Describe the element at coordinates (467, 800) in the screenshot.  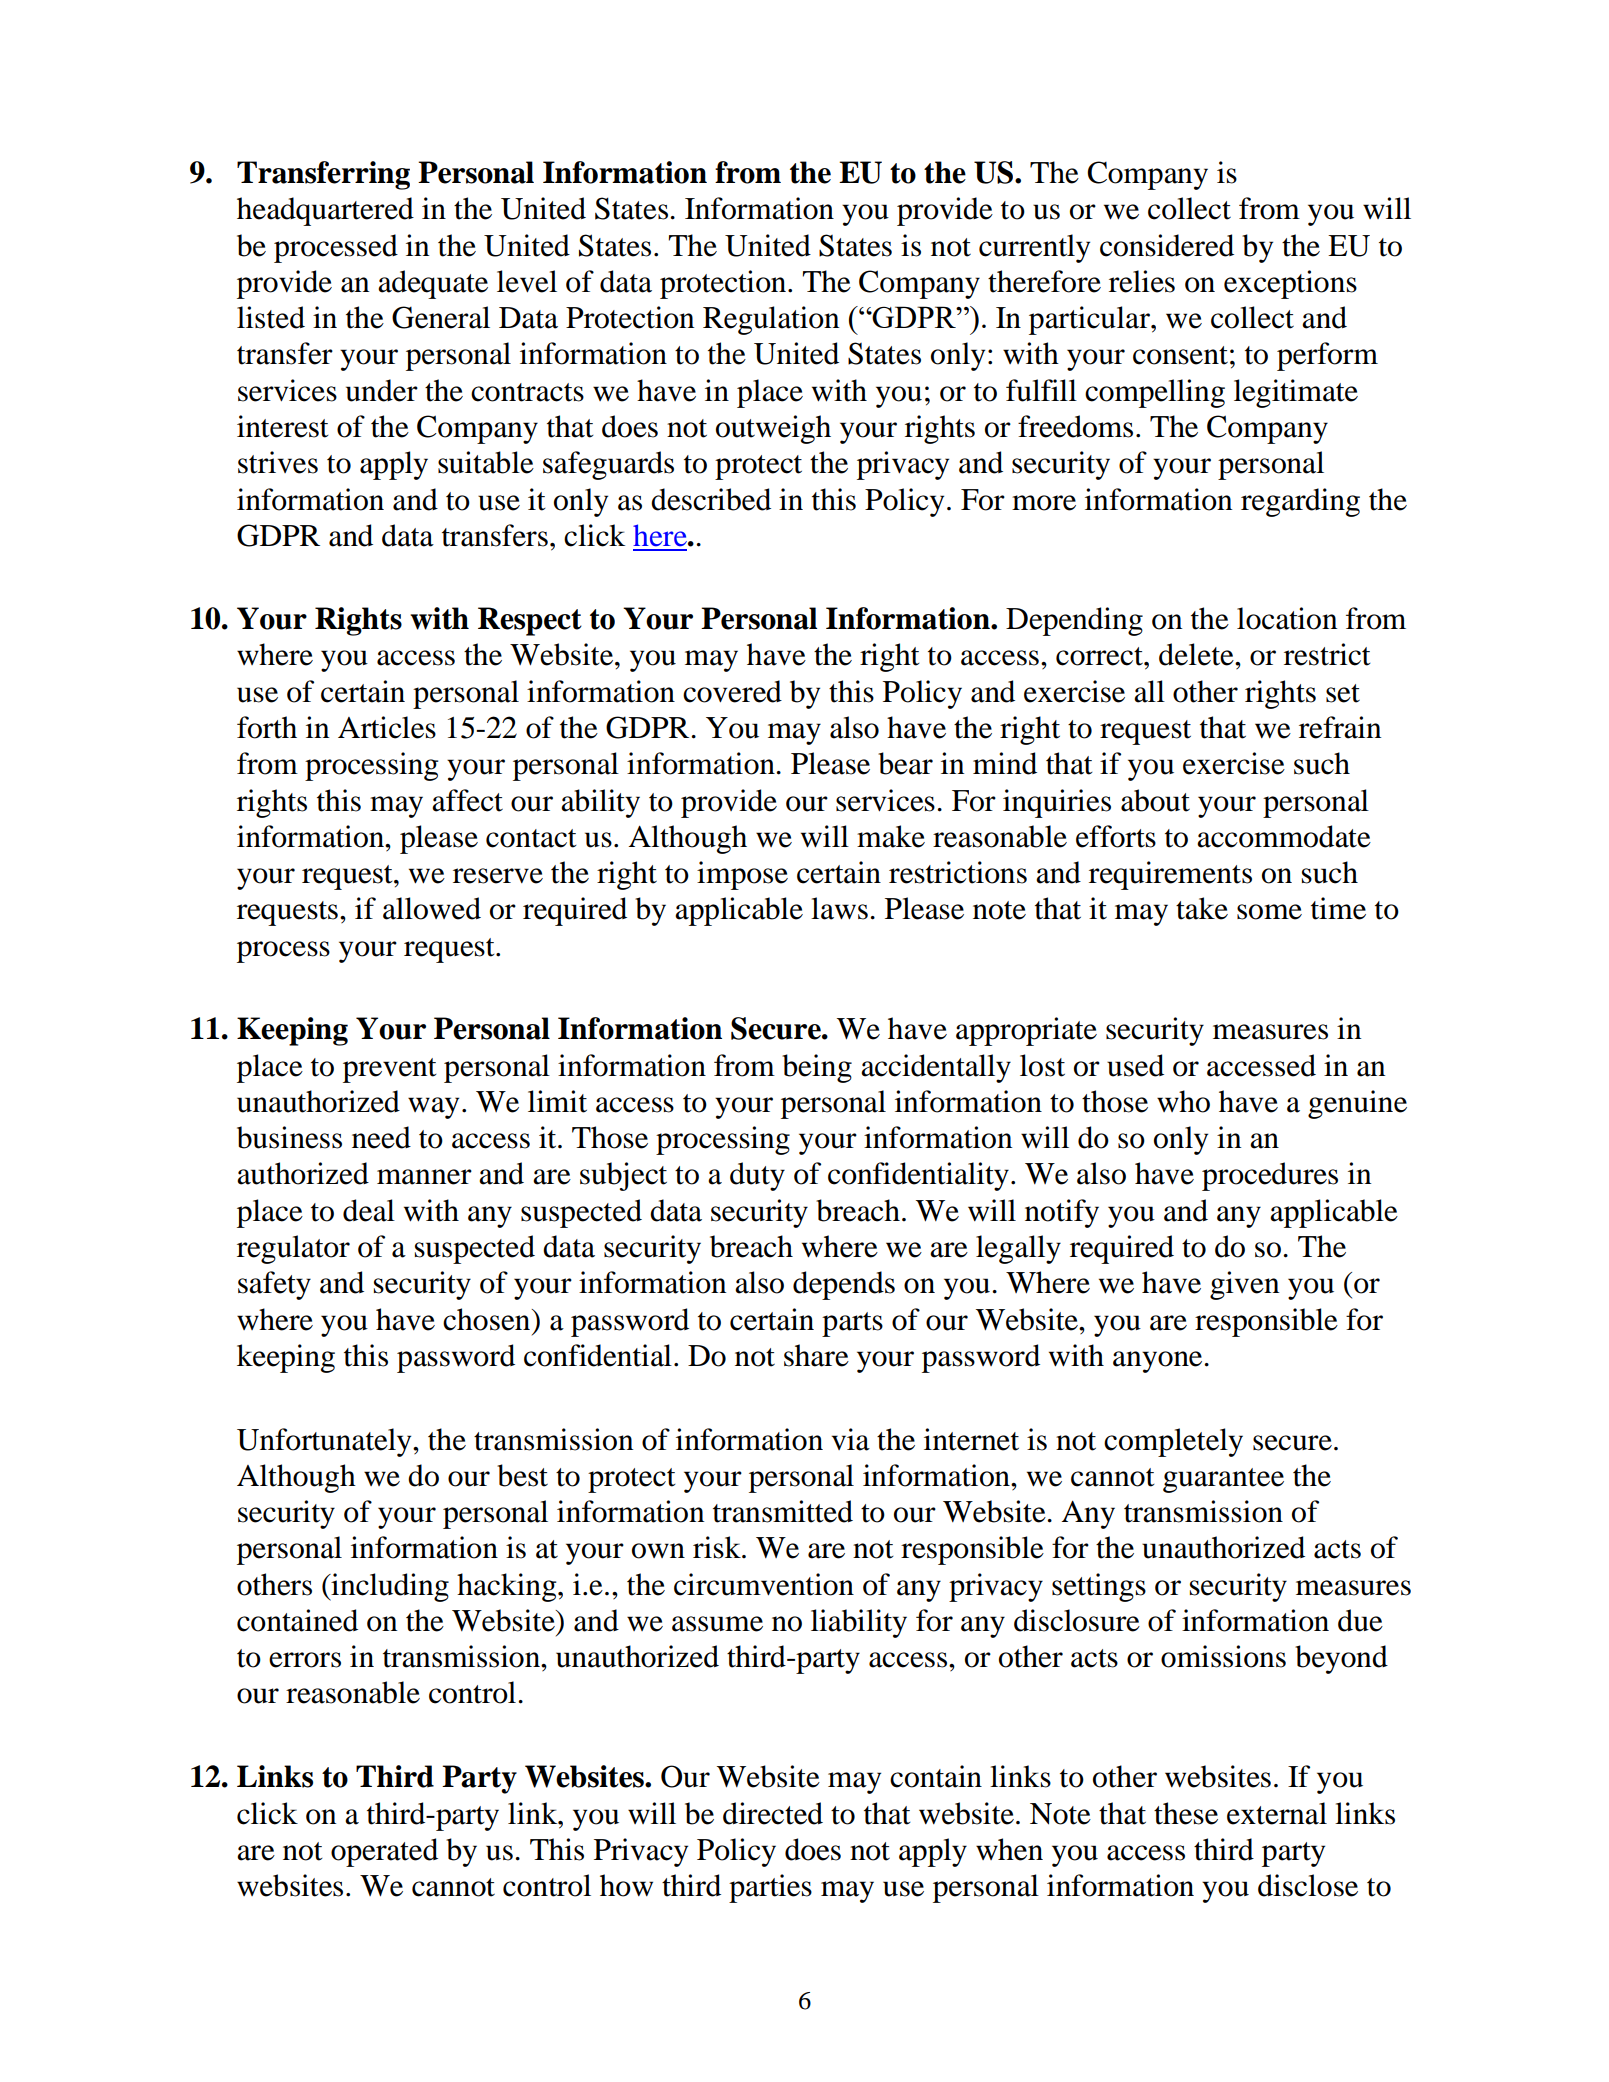
I see `affect` at that location.
